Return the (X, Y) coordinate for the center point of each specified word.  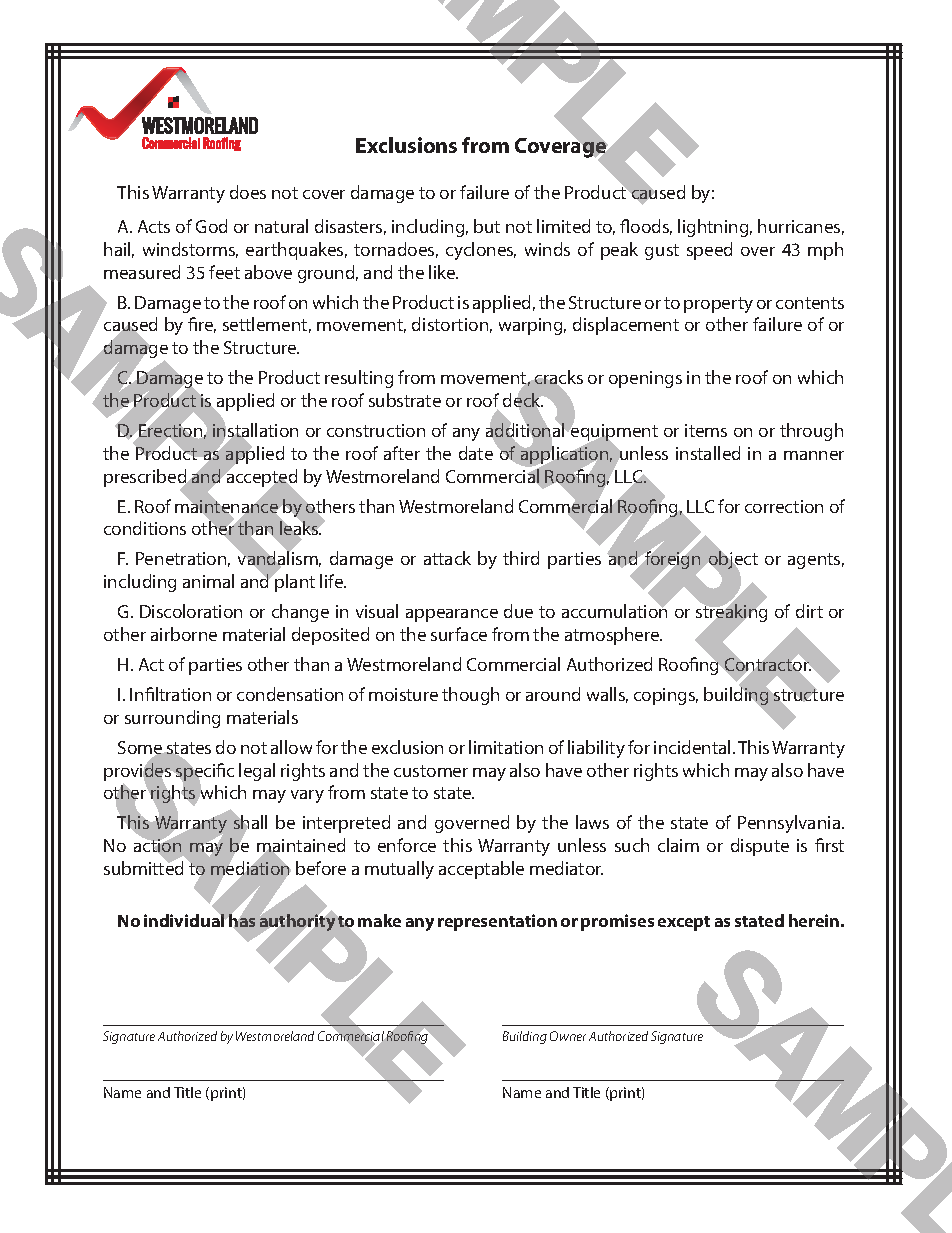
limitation (506, 747)
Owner (568, 1036)
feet (224, 272)
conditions (145, 528)
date (476, 453)
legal (257, 772)
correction (784, 506)
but (487, 226)
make (379, 920)
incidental (692, 747)
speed (709, 251)
